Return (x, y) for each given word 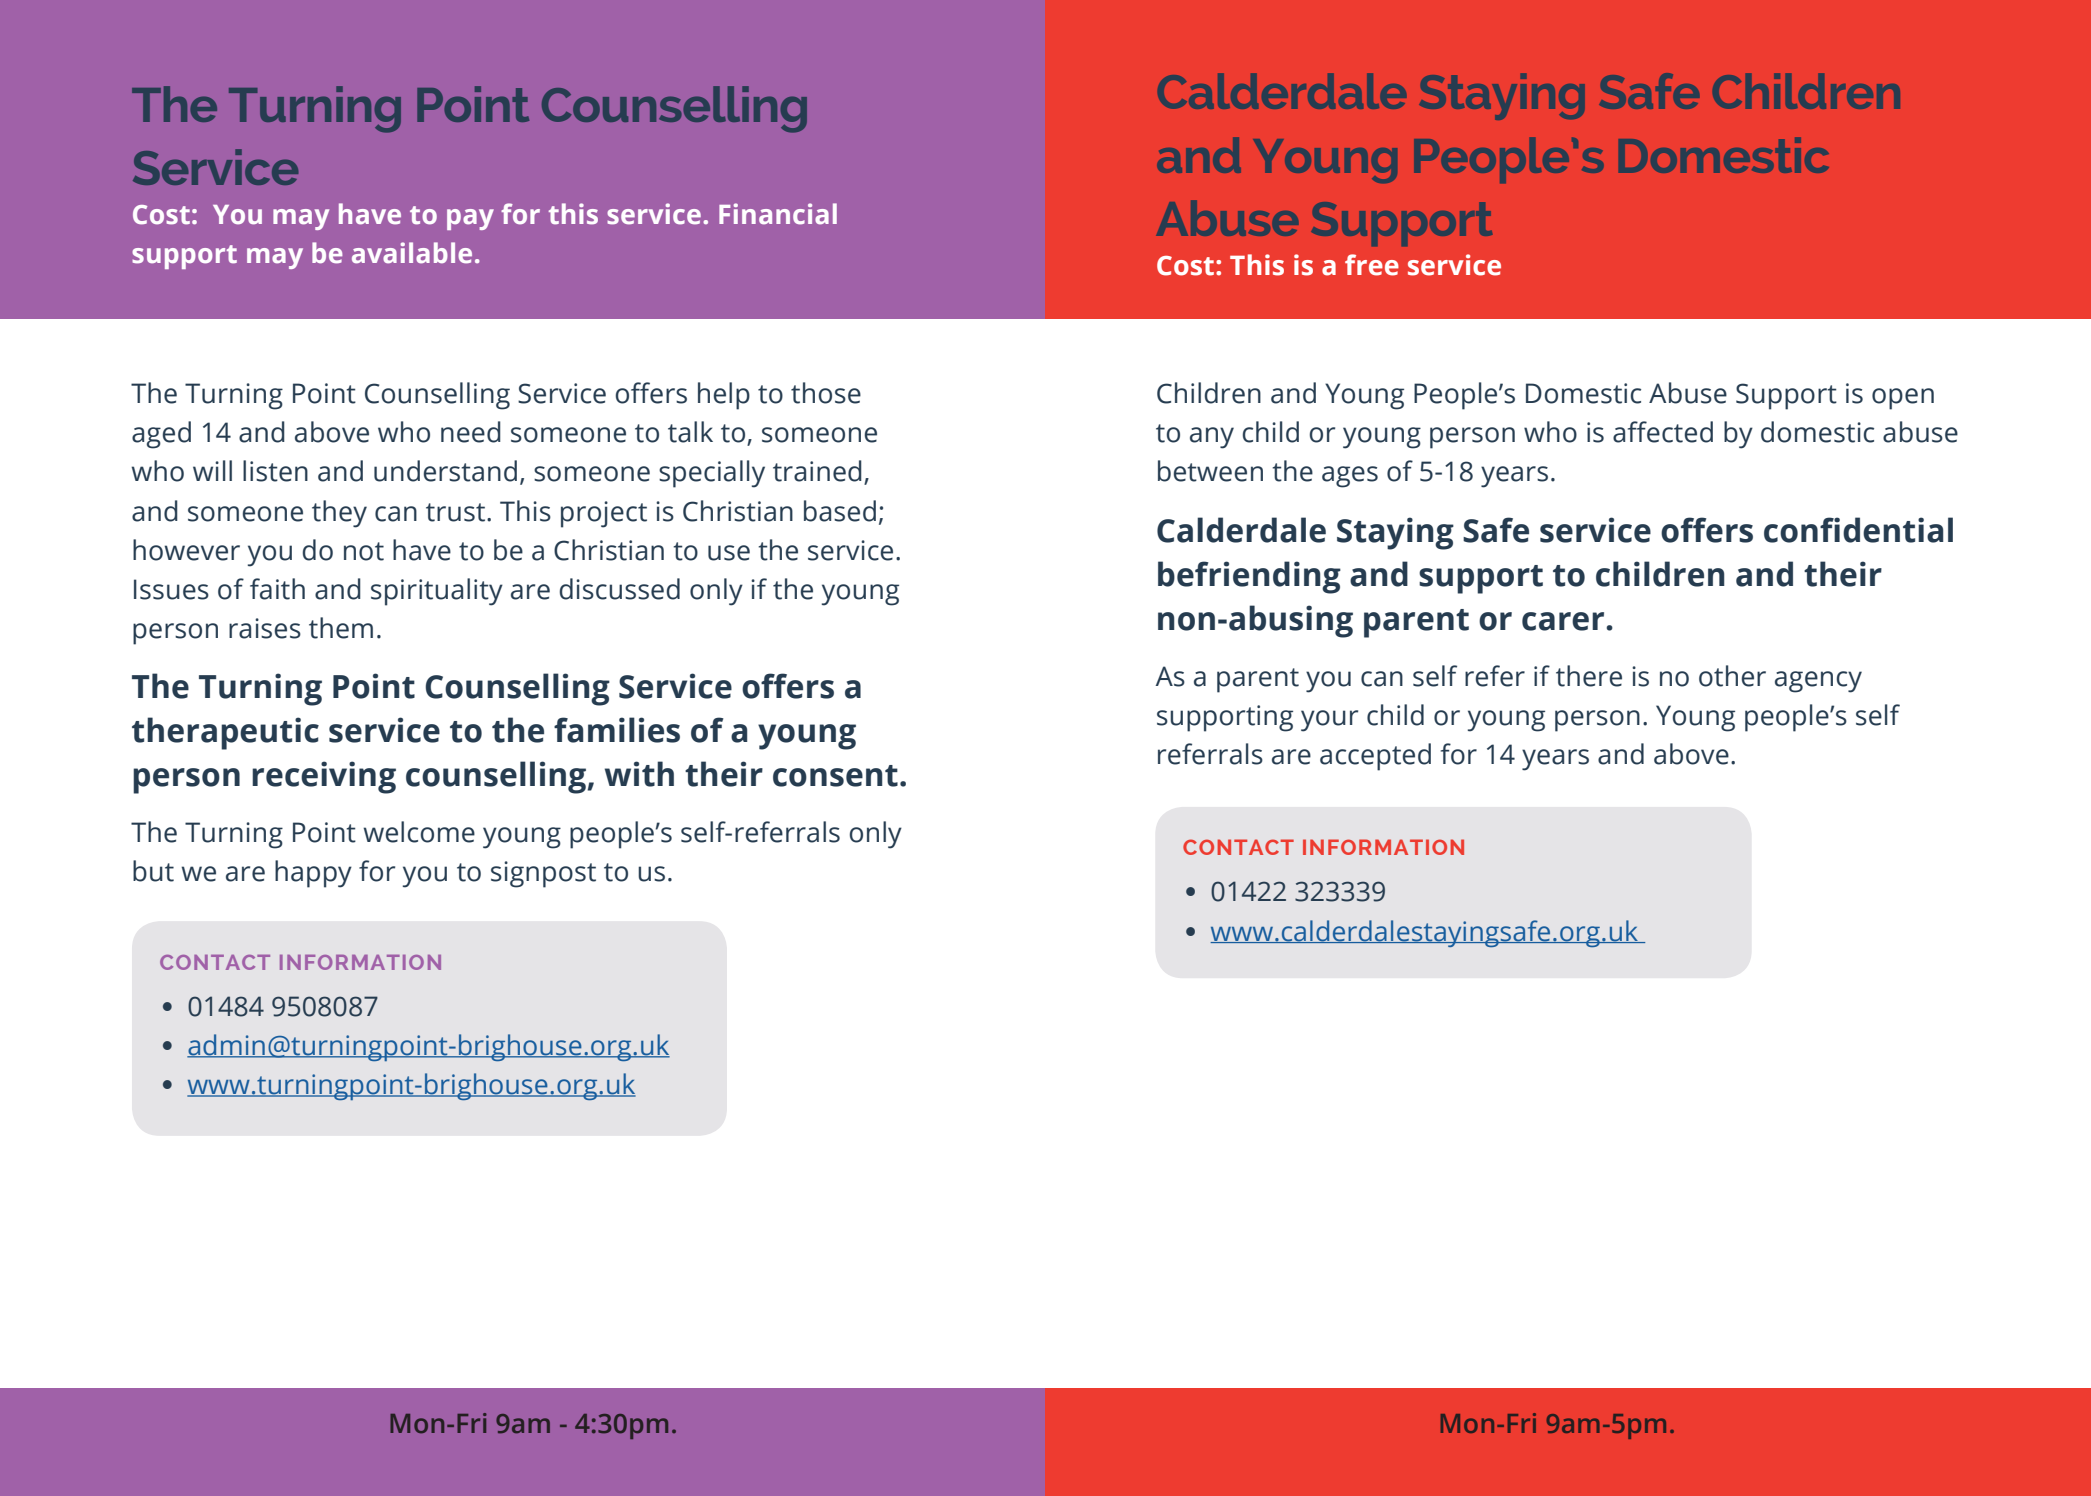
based (840, 511)
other (1732, 676)
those (826, 393)
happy (313, 874)
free (1372, 265)
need (471, 432)
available (412, 253)
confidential (1858, 530)
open (1903, 399)
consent (835, 776)
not (364, 551)
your (1329, 721)
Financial (778, 214)
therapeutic (225, 733)
